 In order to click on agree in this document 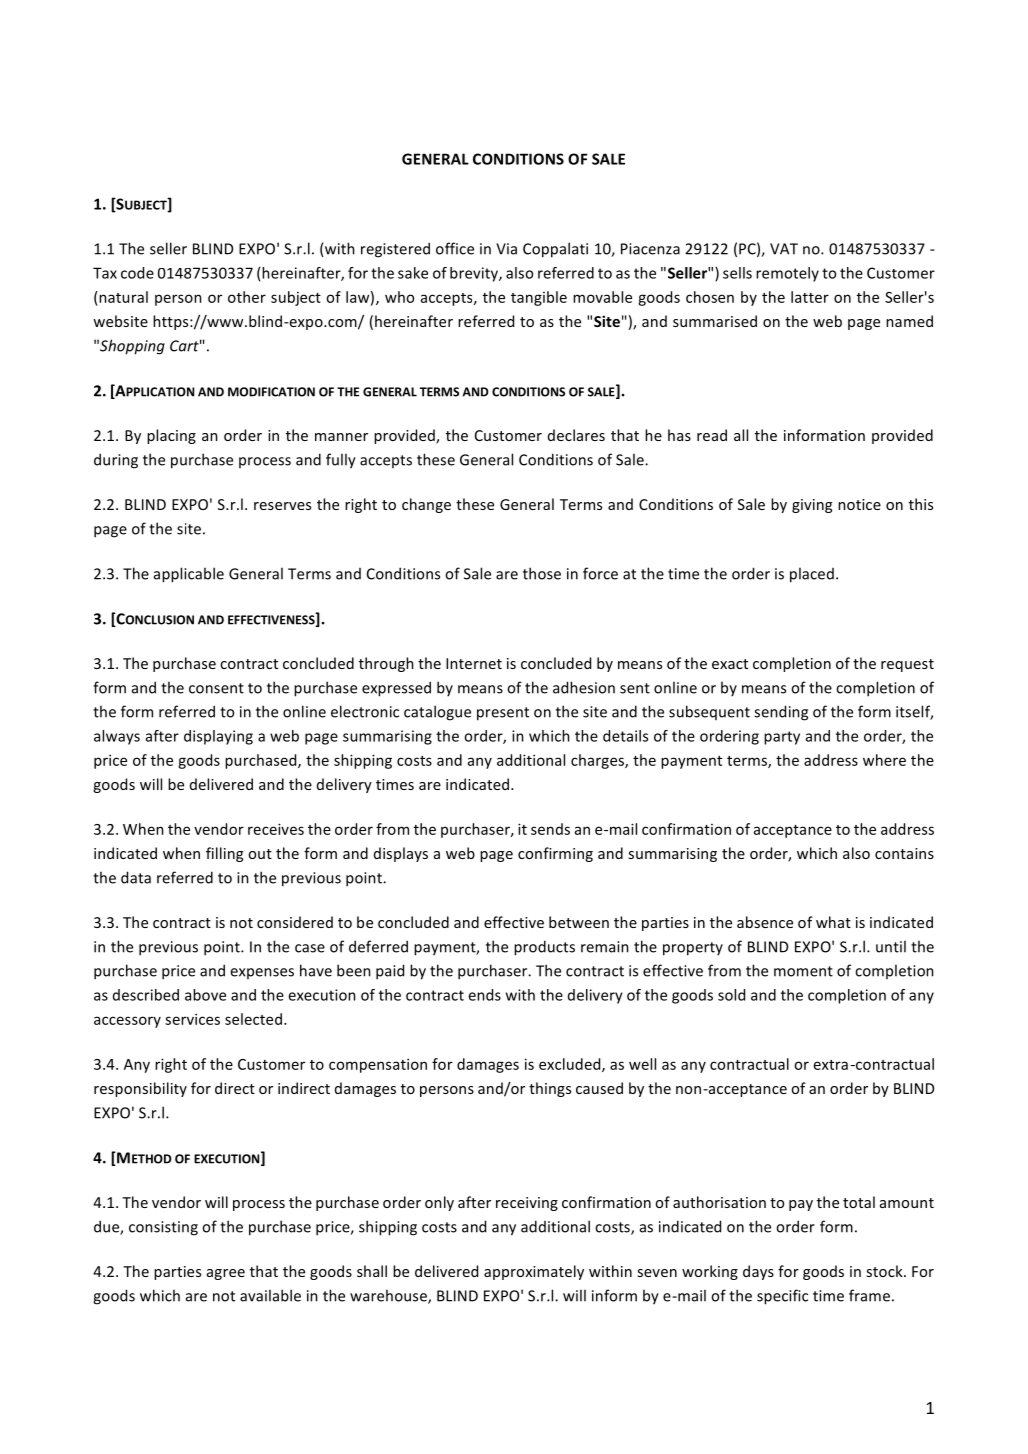, I will do `click(226, 1274)`.
